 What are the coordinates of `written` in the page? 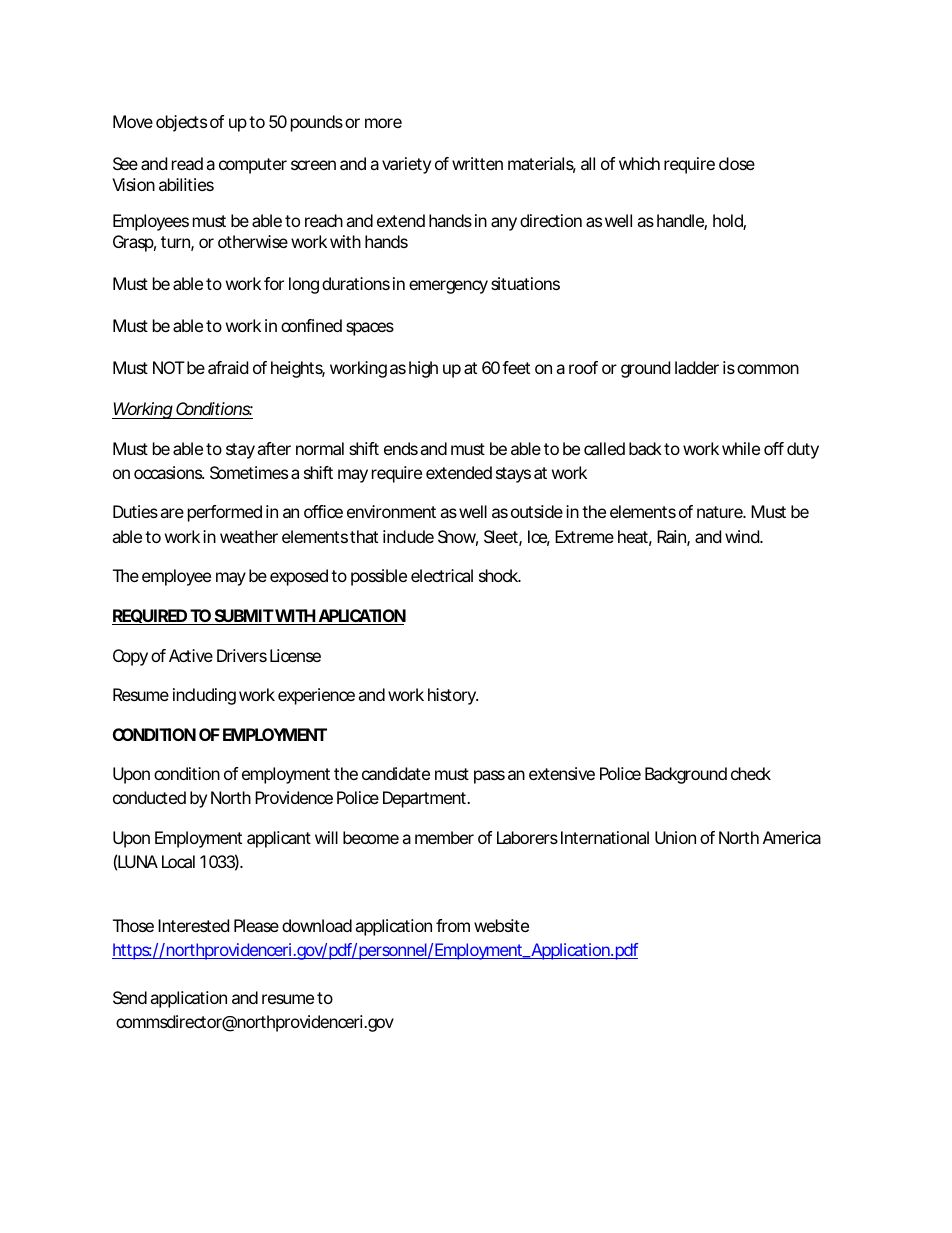 It's located at (477, 163).
